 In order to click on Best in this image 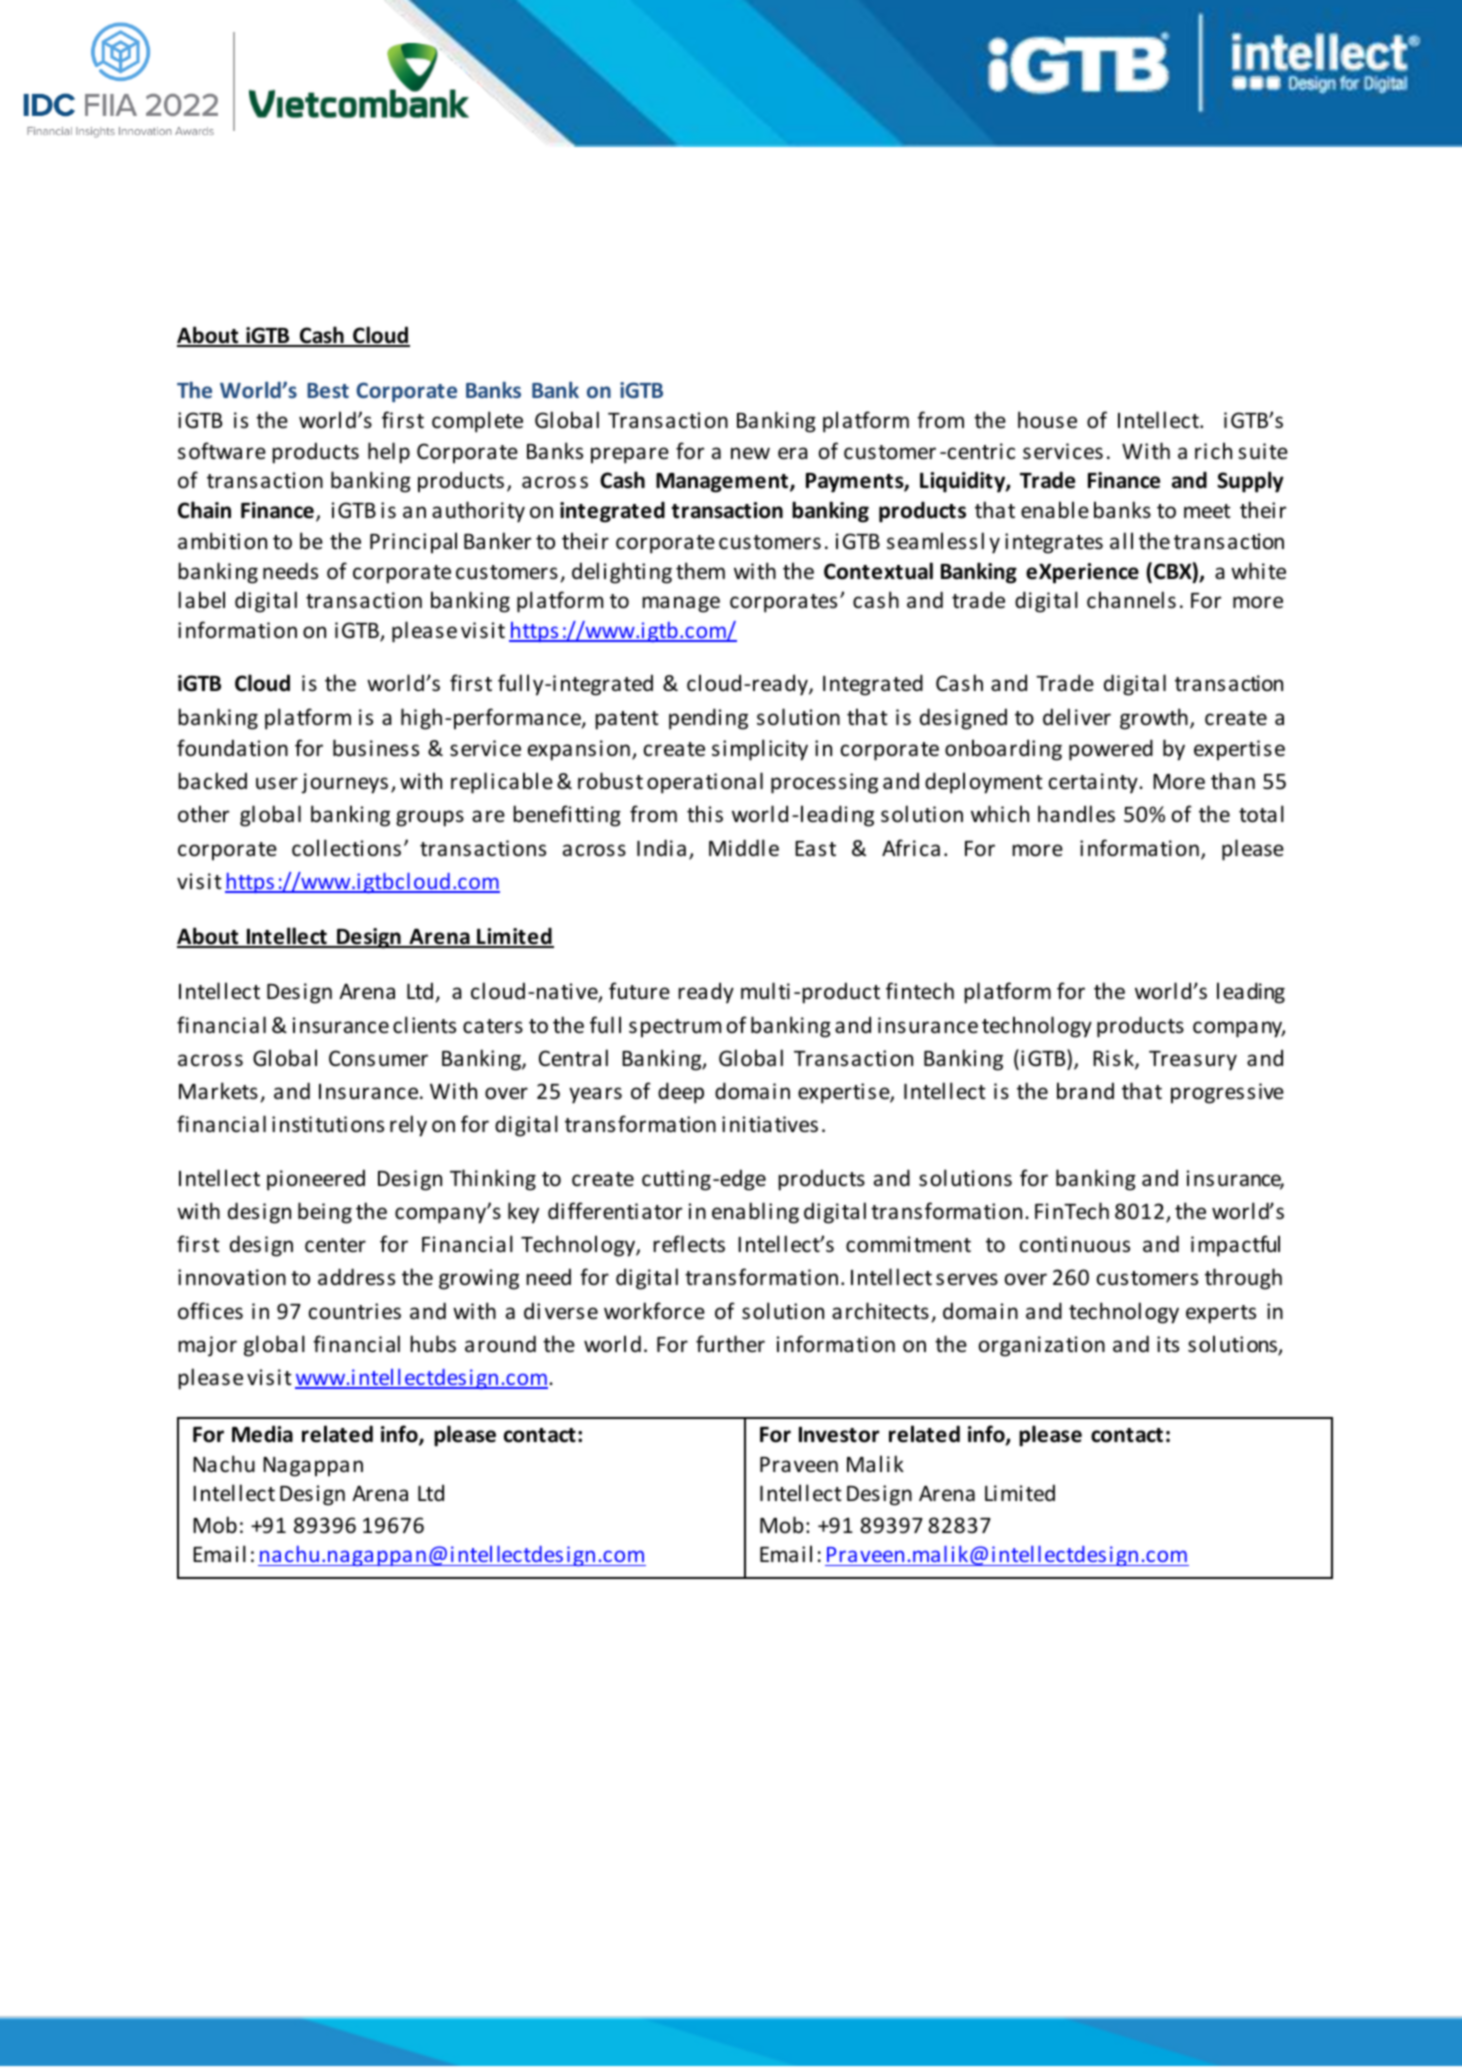, I will do `click(328, 390)`.
